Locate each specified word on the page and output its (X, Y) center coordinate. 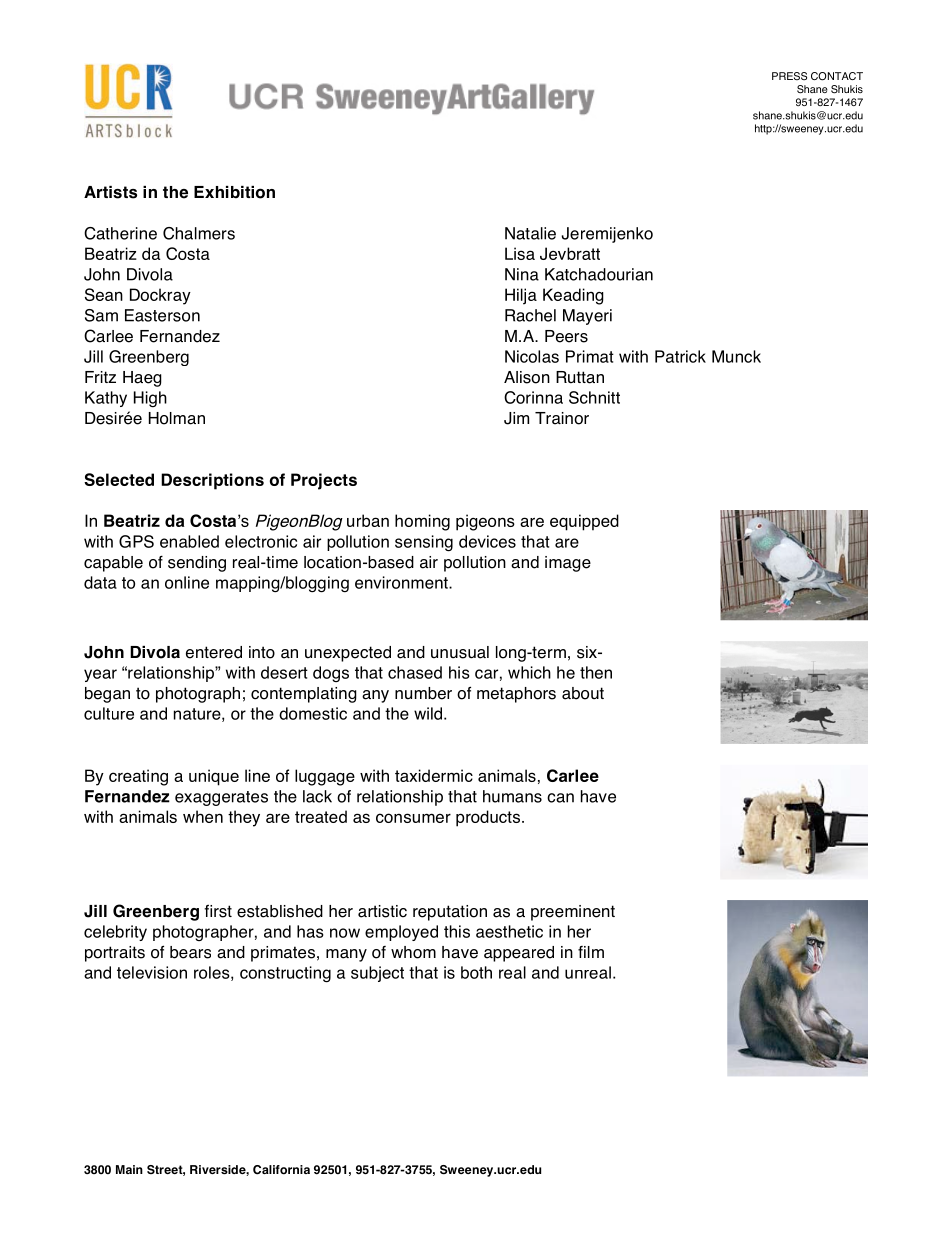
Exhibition (234, 192)
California (281, 1170)
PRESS (789, 76)
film (591, 952)
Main (129, 1169)
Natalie (530, 233)
